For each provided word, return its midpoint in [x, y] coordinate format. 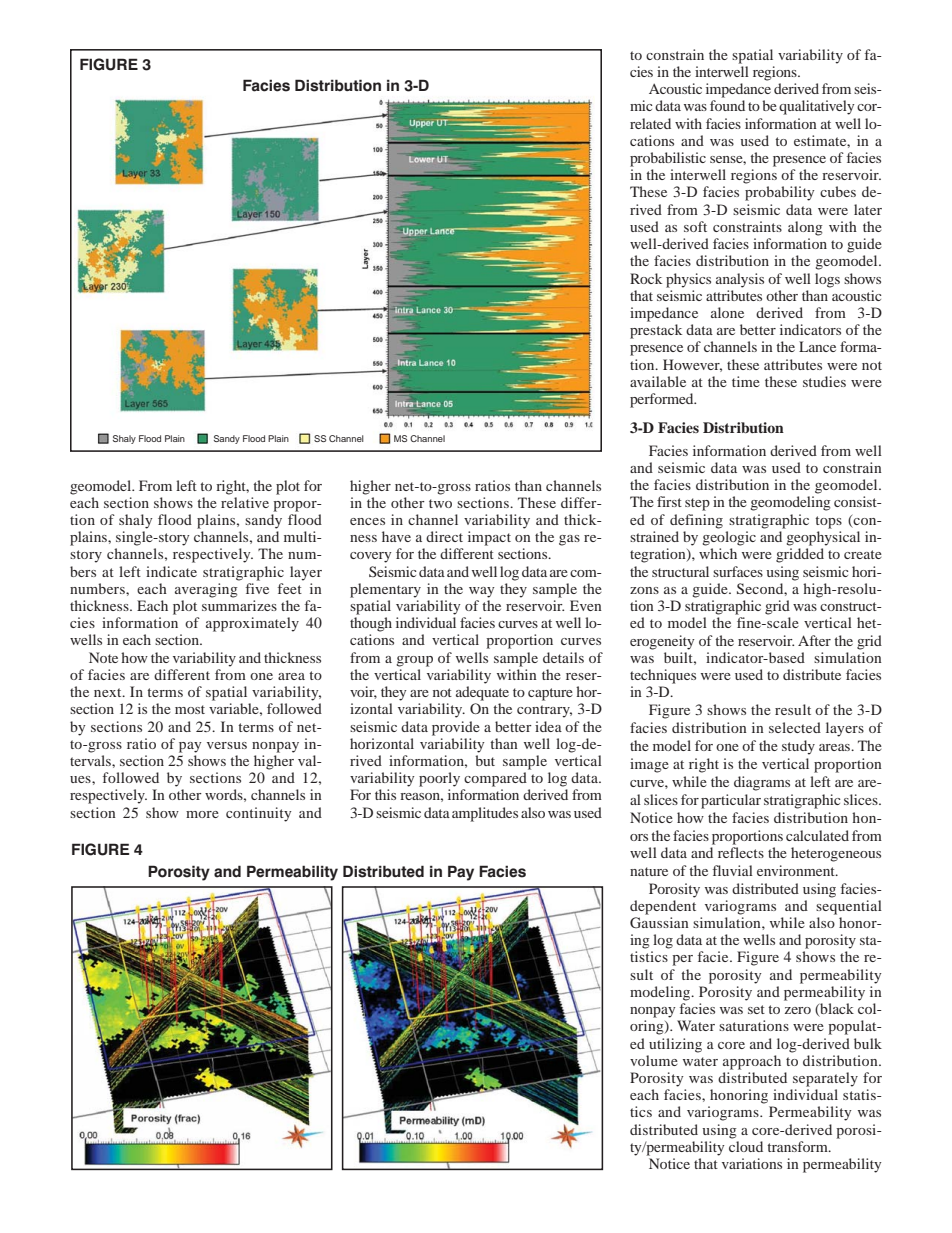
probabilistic [668, 159]
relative [245, 502]
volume [654, 1060]
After [814, 640]
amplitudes [485, 814]
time [746, 381]
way [482, 592]
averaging [206, 590]
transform [798, 1146]
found [727, 105]
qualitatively [817, 107]
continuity [259, 814]
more [202, 814]
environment [797, 870]
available [658, 381]
